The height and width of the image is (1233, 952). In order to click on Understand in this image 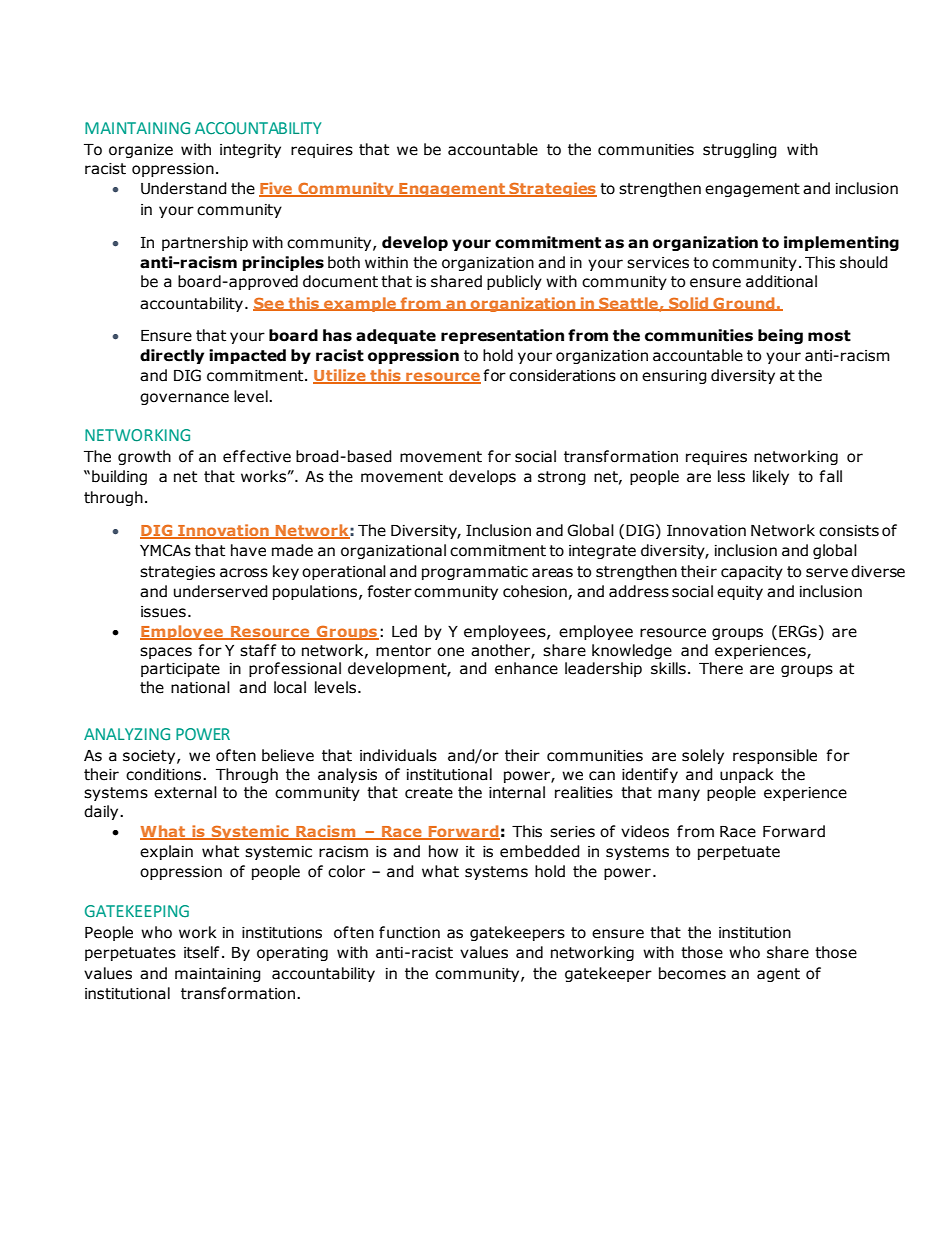, I will do `click(184, 188)`.
